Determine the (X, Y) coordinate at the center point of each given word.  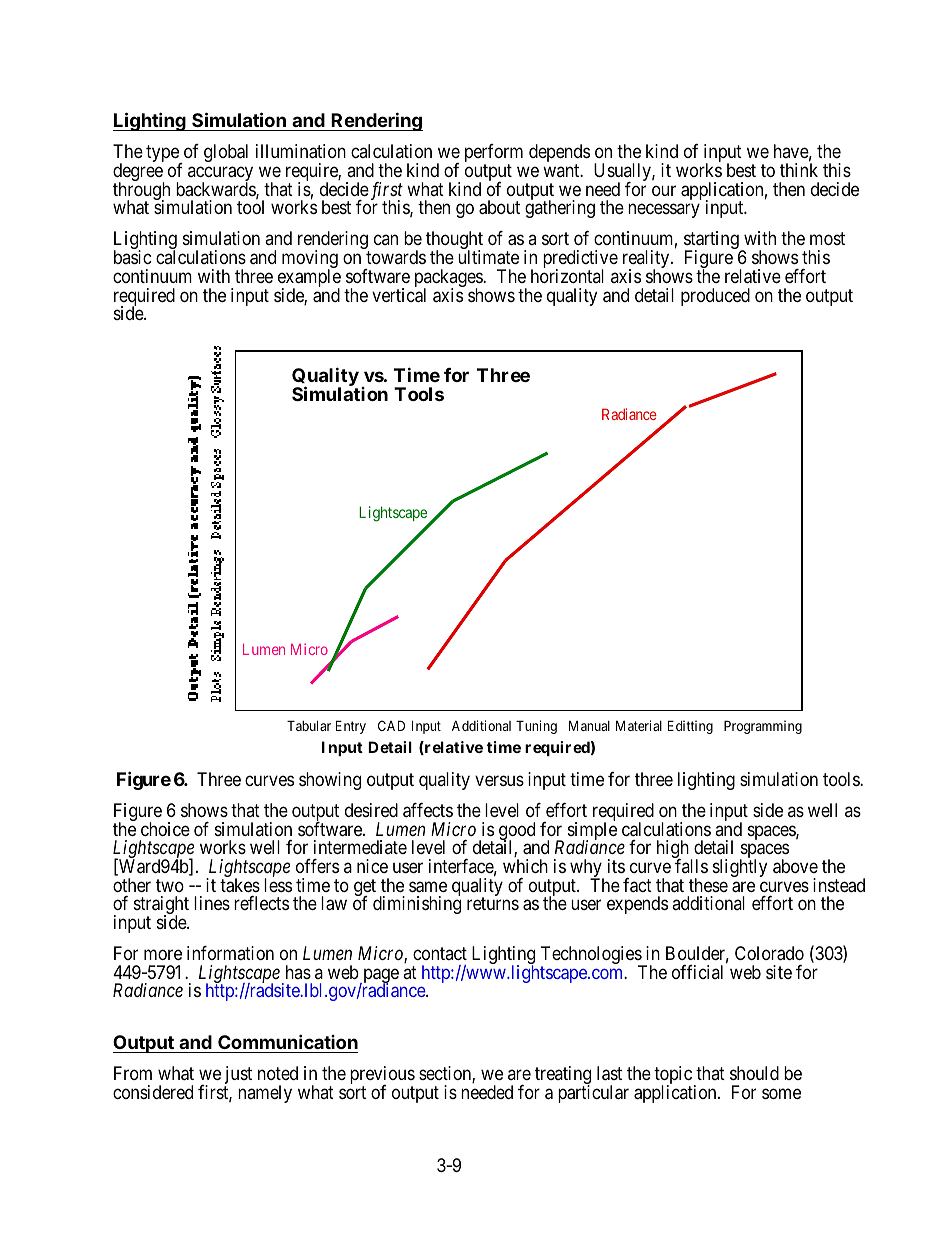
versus (499, 780)
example (309, 279)
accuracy (220, 175)
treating (563, 1076)
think (799, 170)
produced (715, 297)
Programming (763, 727)
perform (494, 154)
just (238, 1076)
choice (165, 829)
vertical (399, 295)
